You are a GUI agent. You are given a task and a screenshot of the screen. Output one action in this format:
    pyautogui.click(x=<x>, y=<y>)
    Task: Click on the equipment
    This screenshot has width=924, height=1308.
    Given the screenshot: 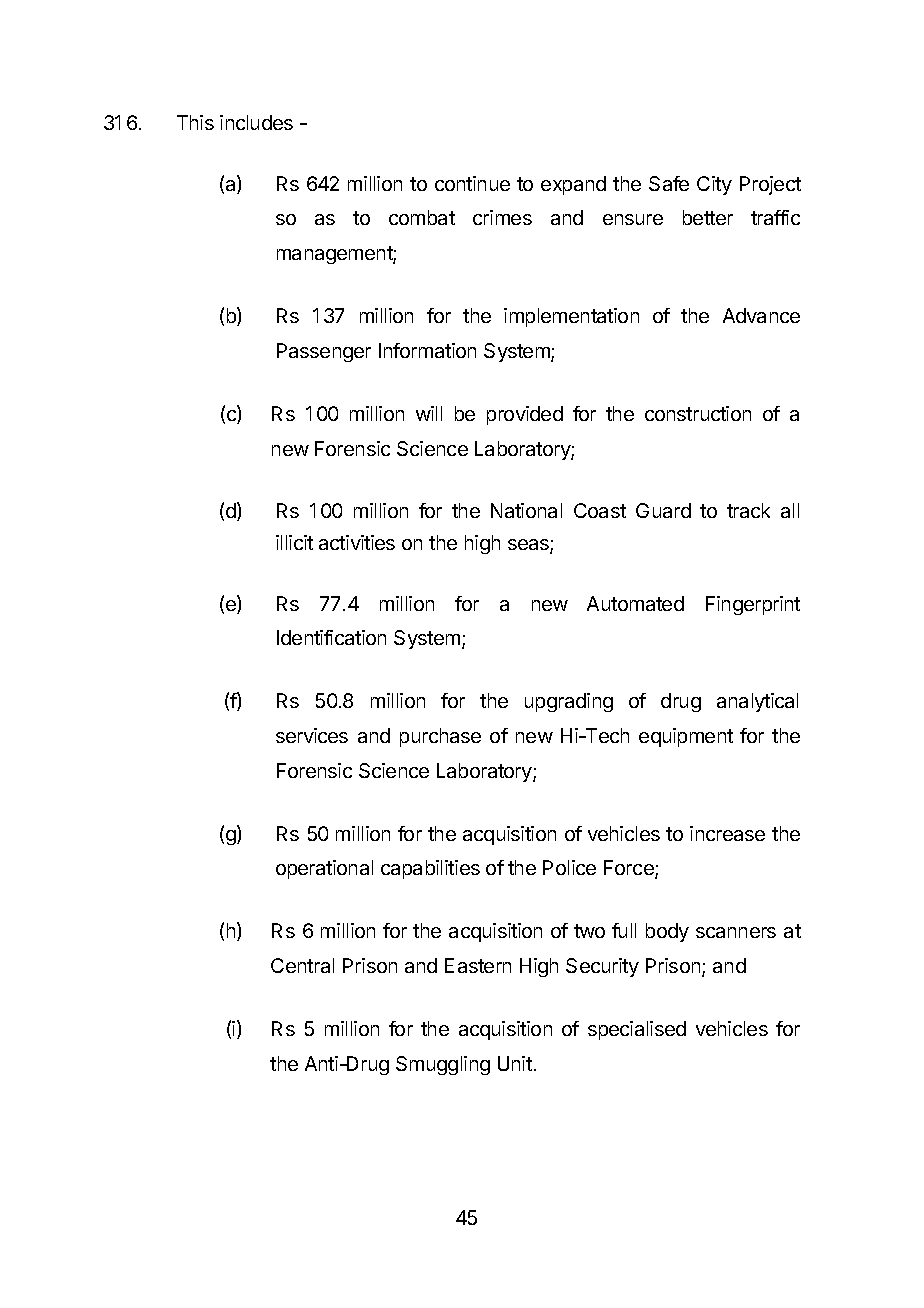 What is the action you would take?
    pyautogui.click(x=686, y=737)
